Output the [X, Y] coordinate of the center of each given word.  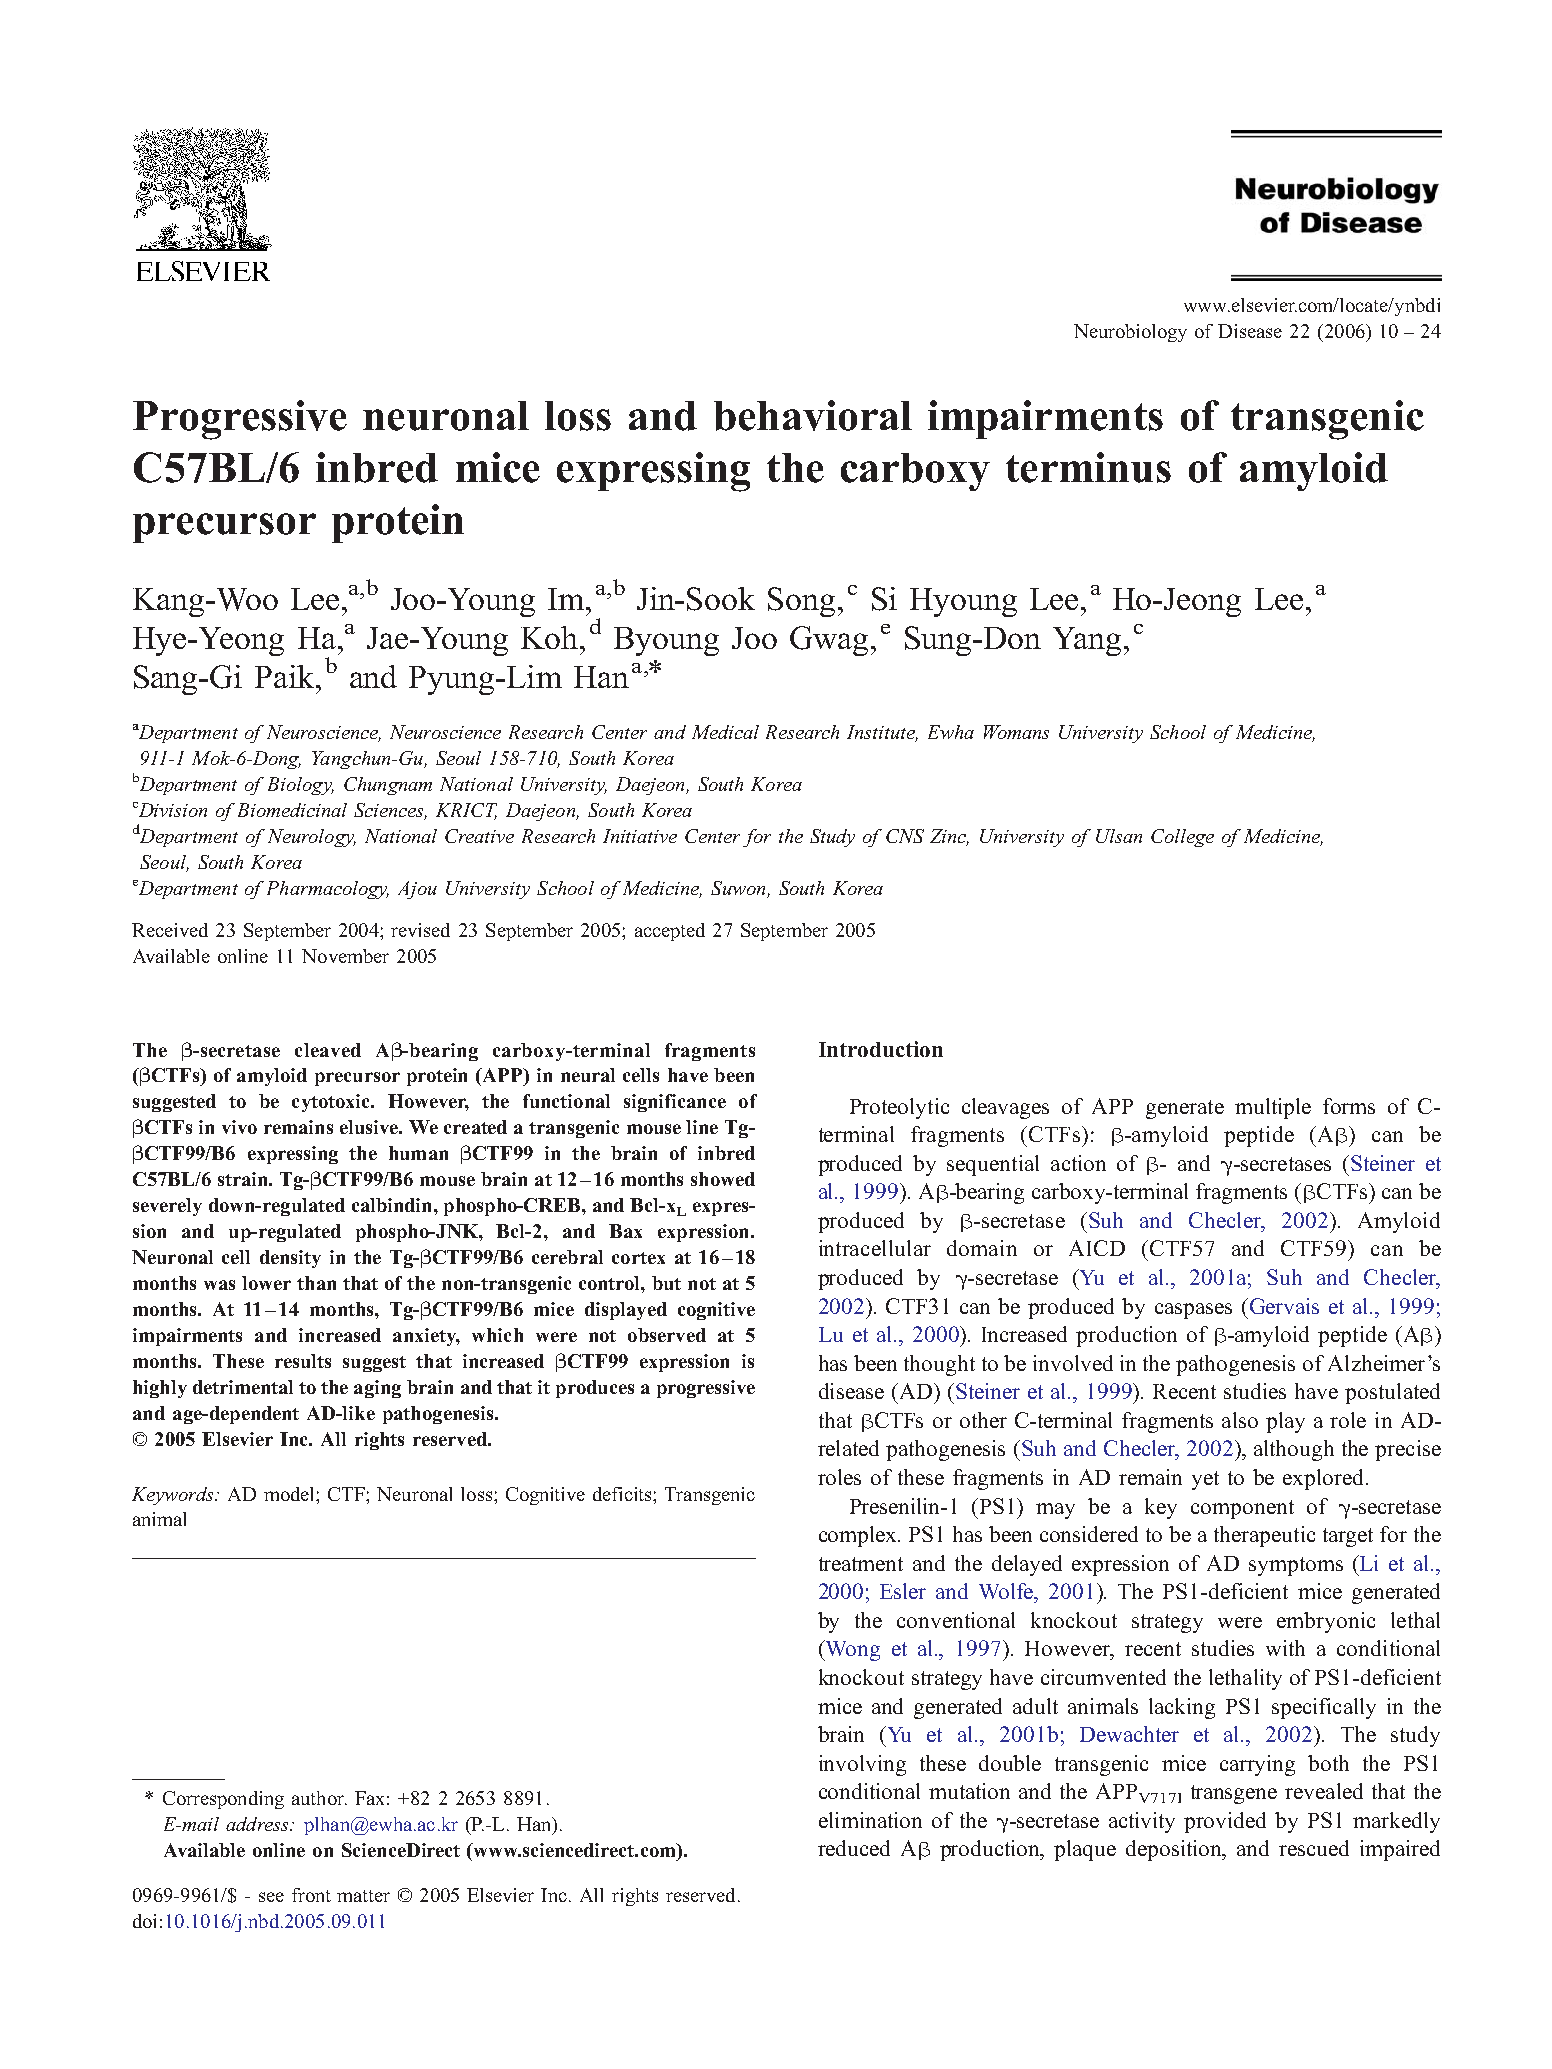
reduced [854, 1848]
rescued [1314, 1848]
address [258, 1824]
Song [801, 602]
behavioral [813, 415]
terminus [1088, 467]
